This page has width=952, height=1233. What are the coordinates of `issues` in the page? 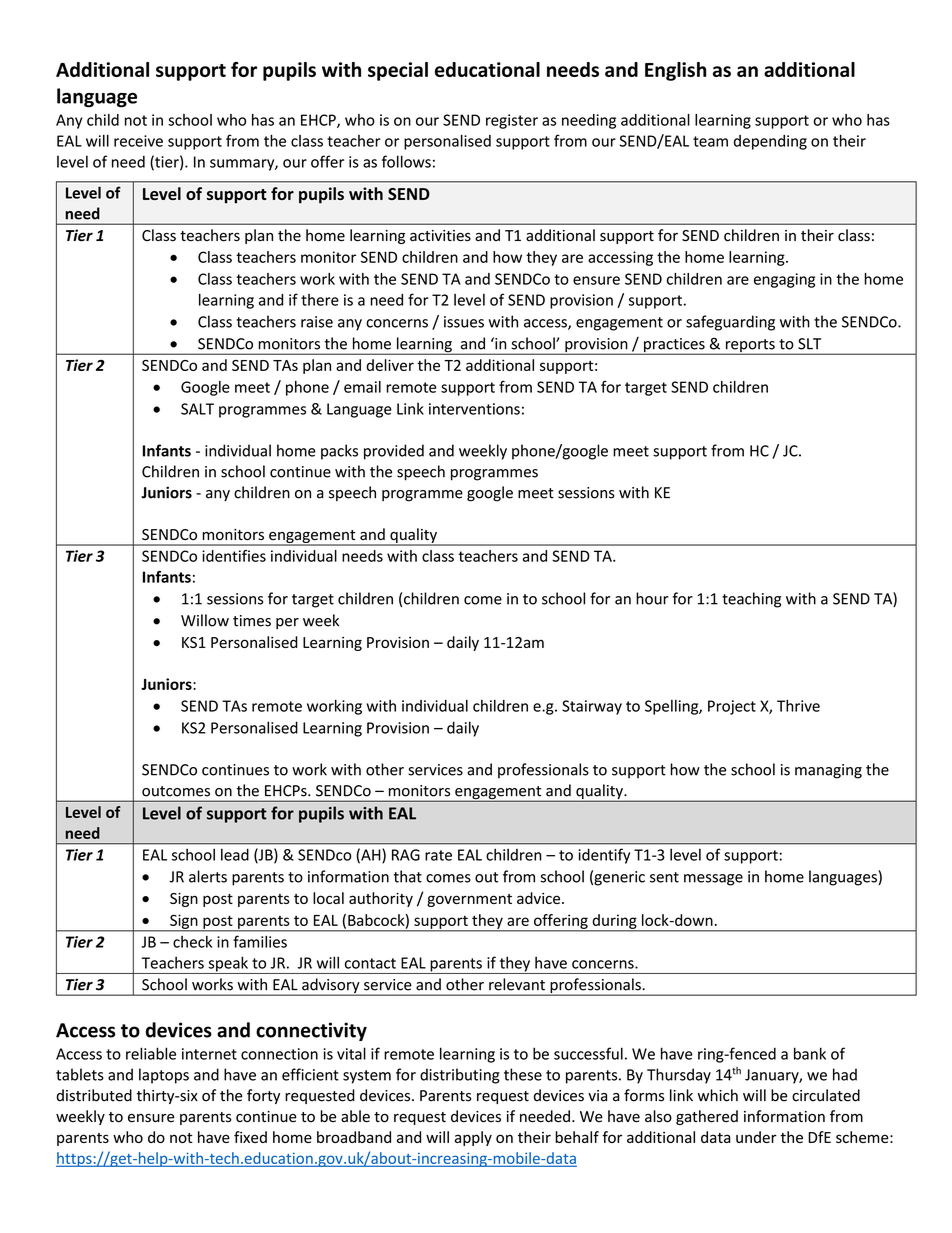 It's located at (464, 322).
